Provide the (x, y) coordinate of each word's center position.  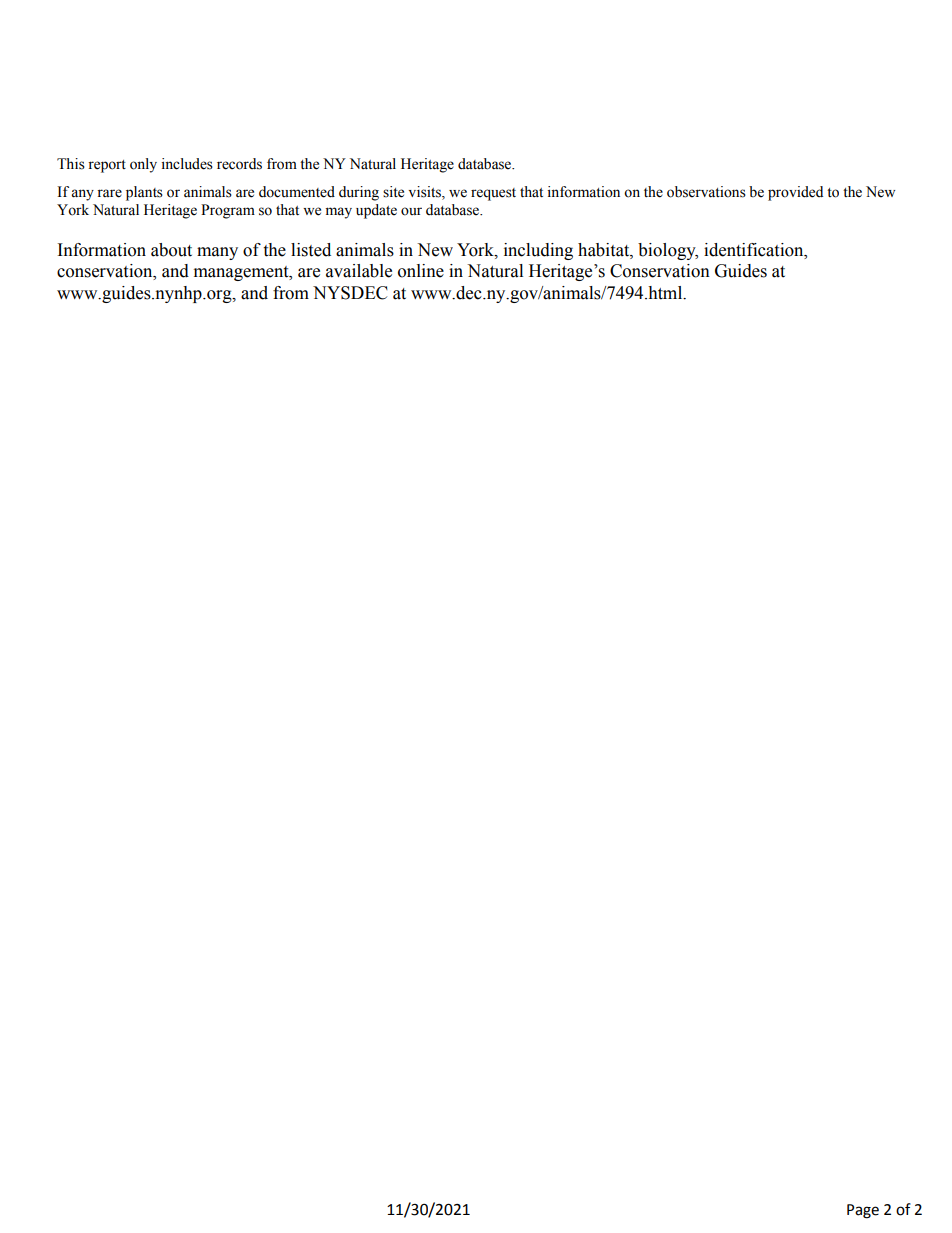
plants (144, 193)
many (217, 253)
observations (706, 192)
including (538, 251)
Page (863, 1211)
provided (795, 193)
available (359, 271)
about (171, 250)
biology (668, 251)
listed (311, 250)
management (242, 273)
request (493, 194)
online (421, 271)
